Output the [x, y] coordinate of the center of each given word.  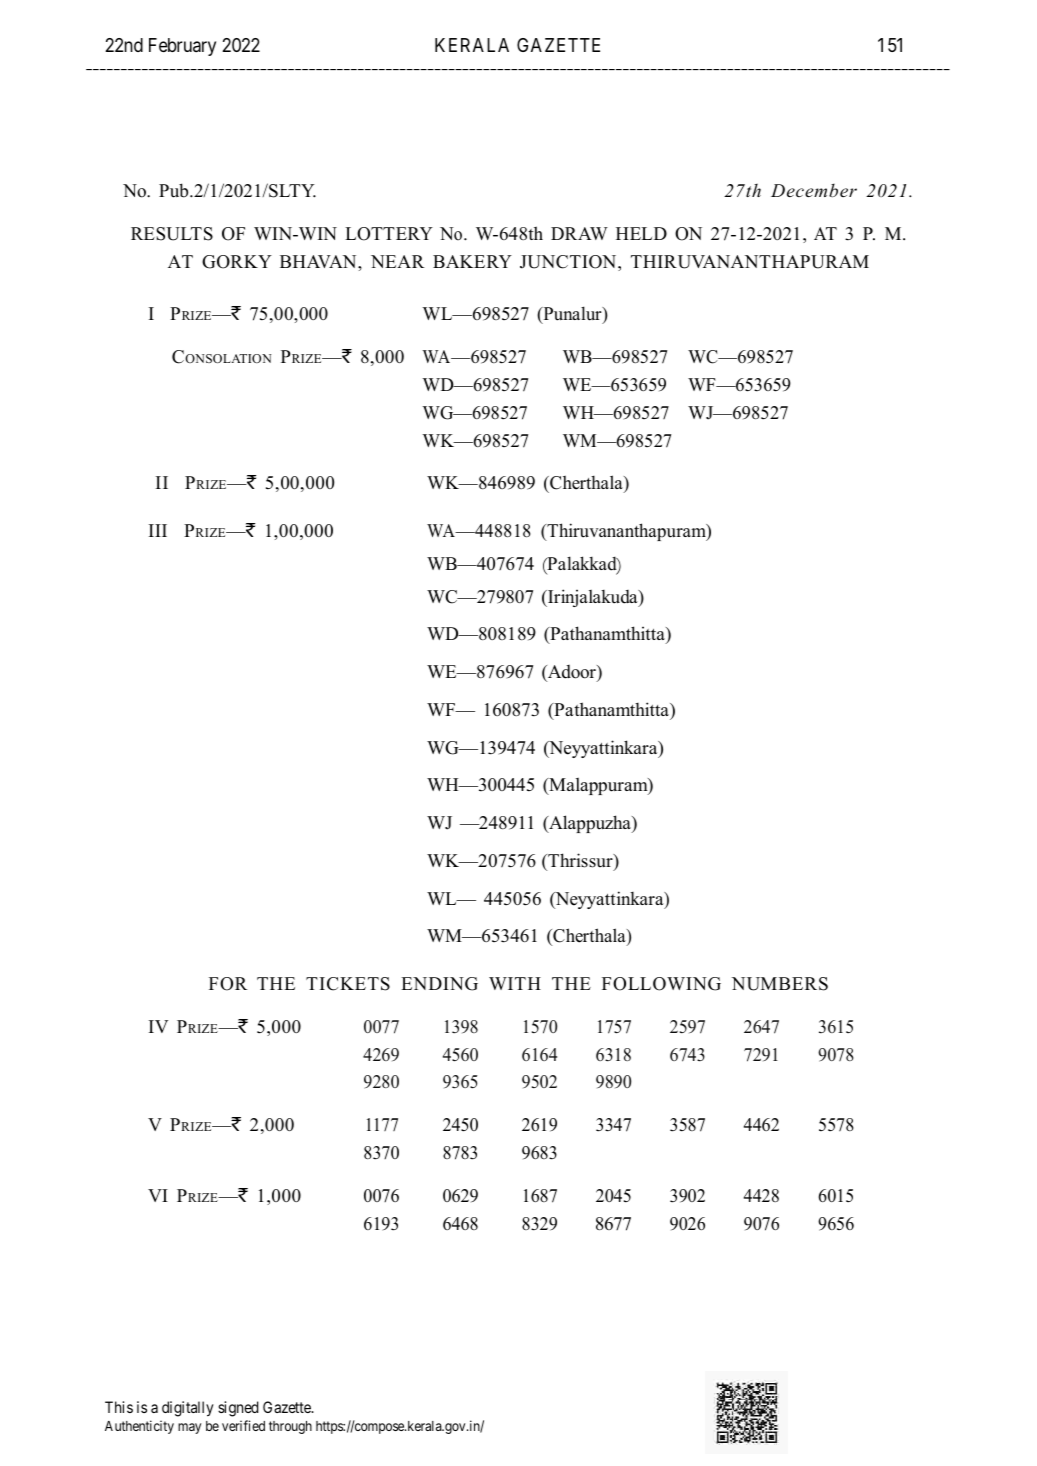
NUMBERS [780, 984]
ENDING [439, 984]
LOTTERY [389, 234]
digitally [188, 1409]
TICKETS [348, 984]
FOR [228, 984]
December [814, 190]
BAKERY [472, 261]
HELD [641, 233]
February [182, 47]
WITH [515, 983]
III [158, 530]
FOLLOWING [661, 984]
